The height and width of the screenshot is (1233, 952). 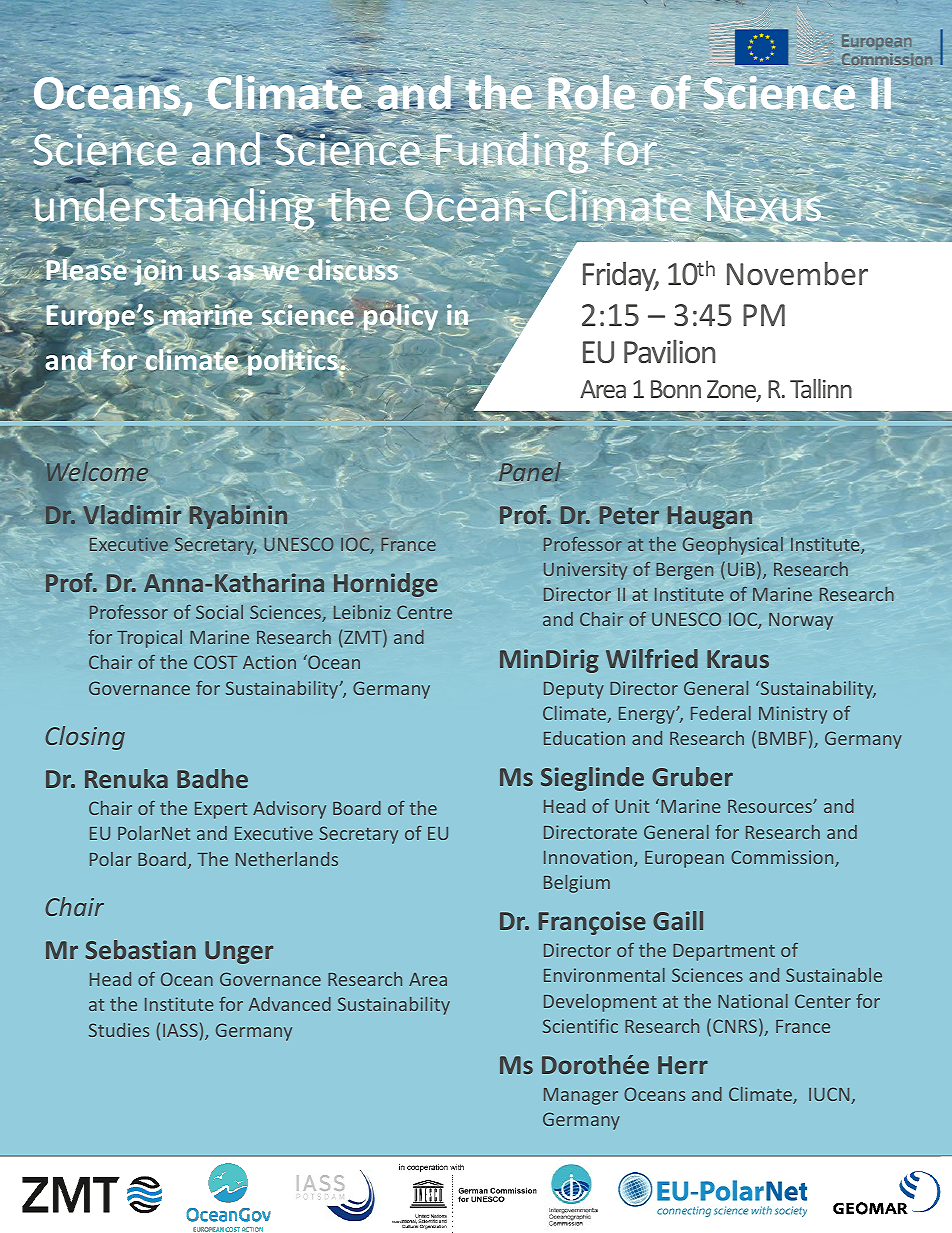 What do you see at coordinates (683, 1065) in the screenshot?
I see `Herr` at bounding box center [683, 1065].
